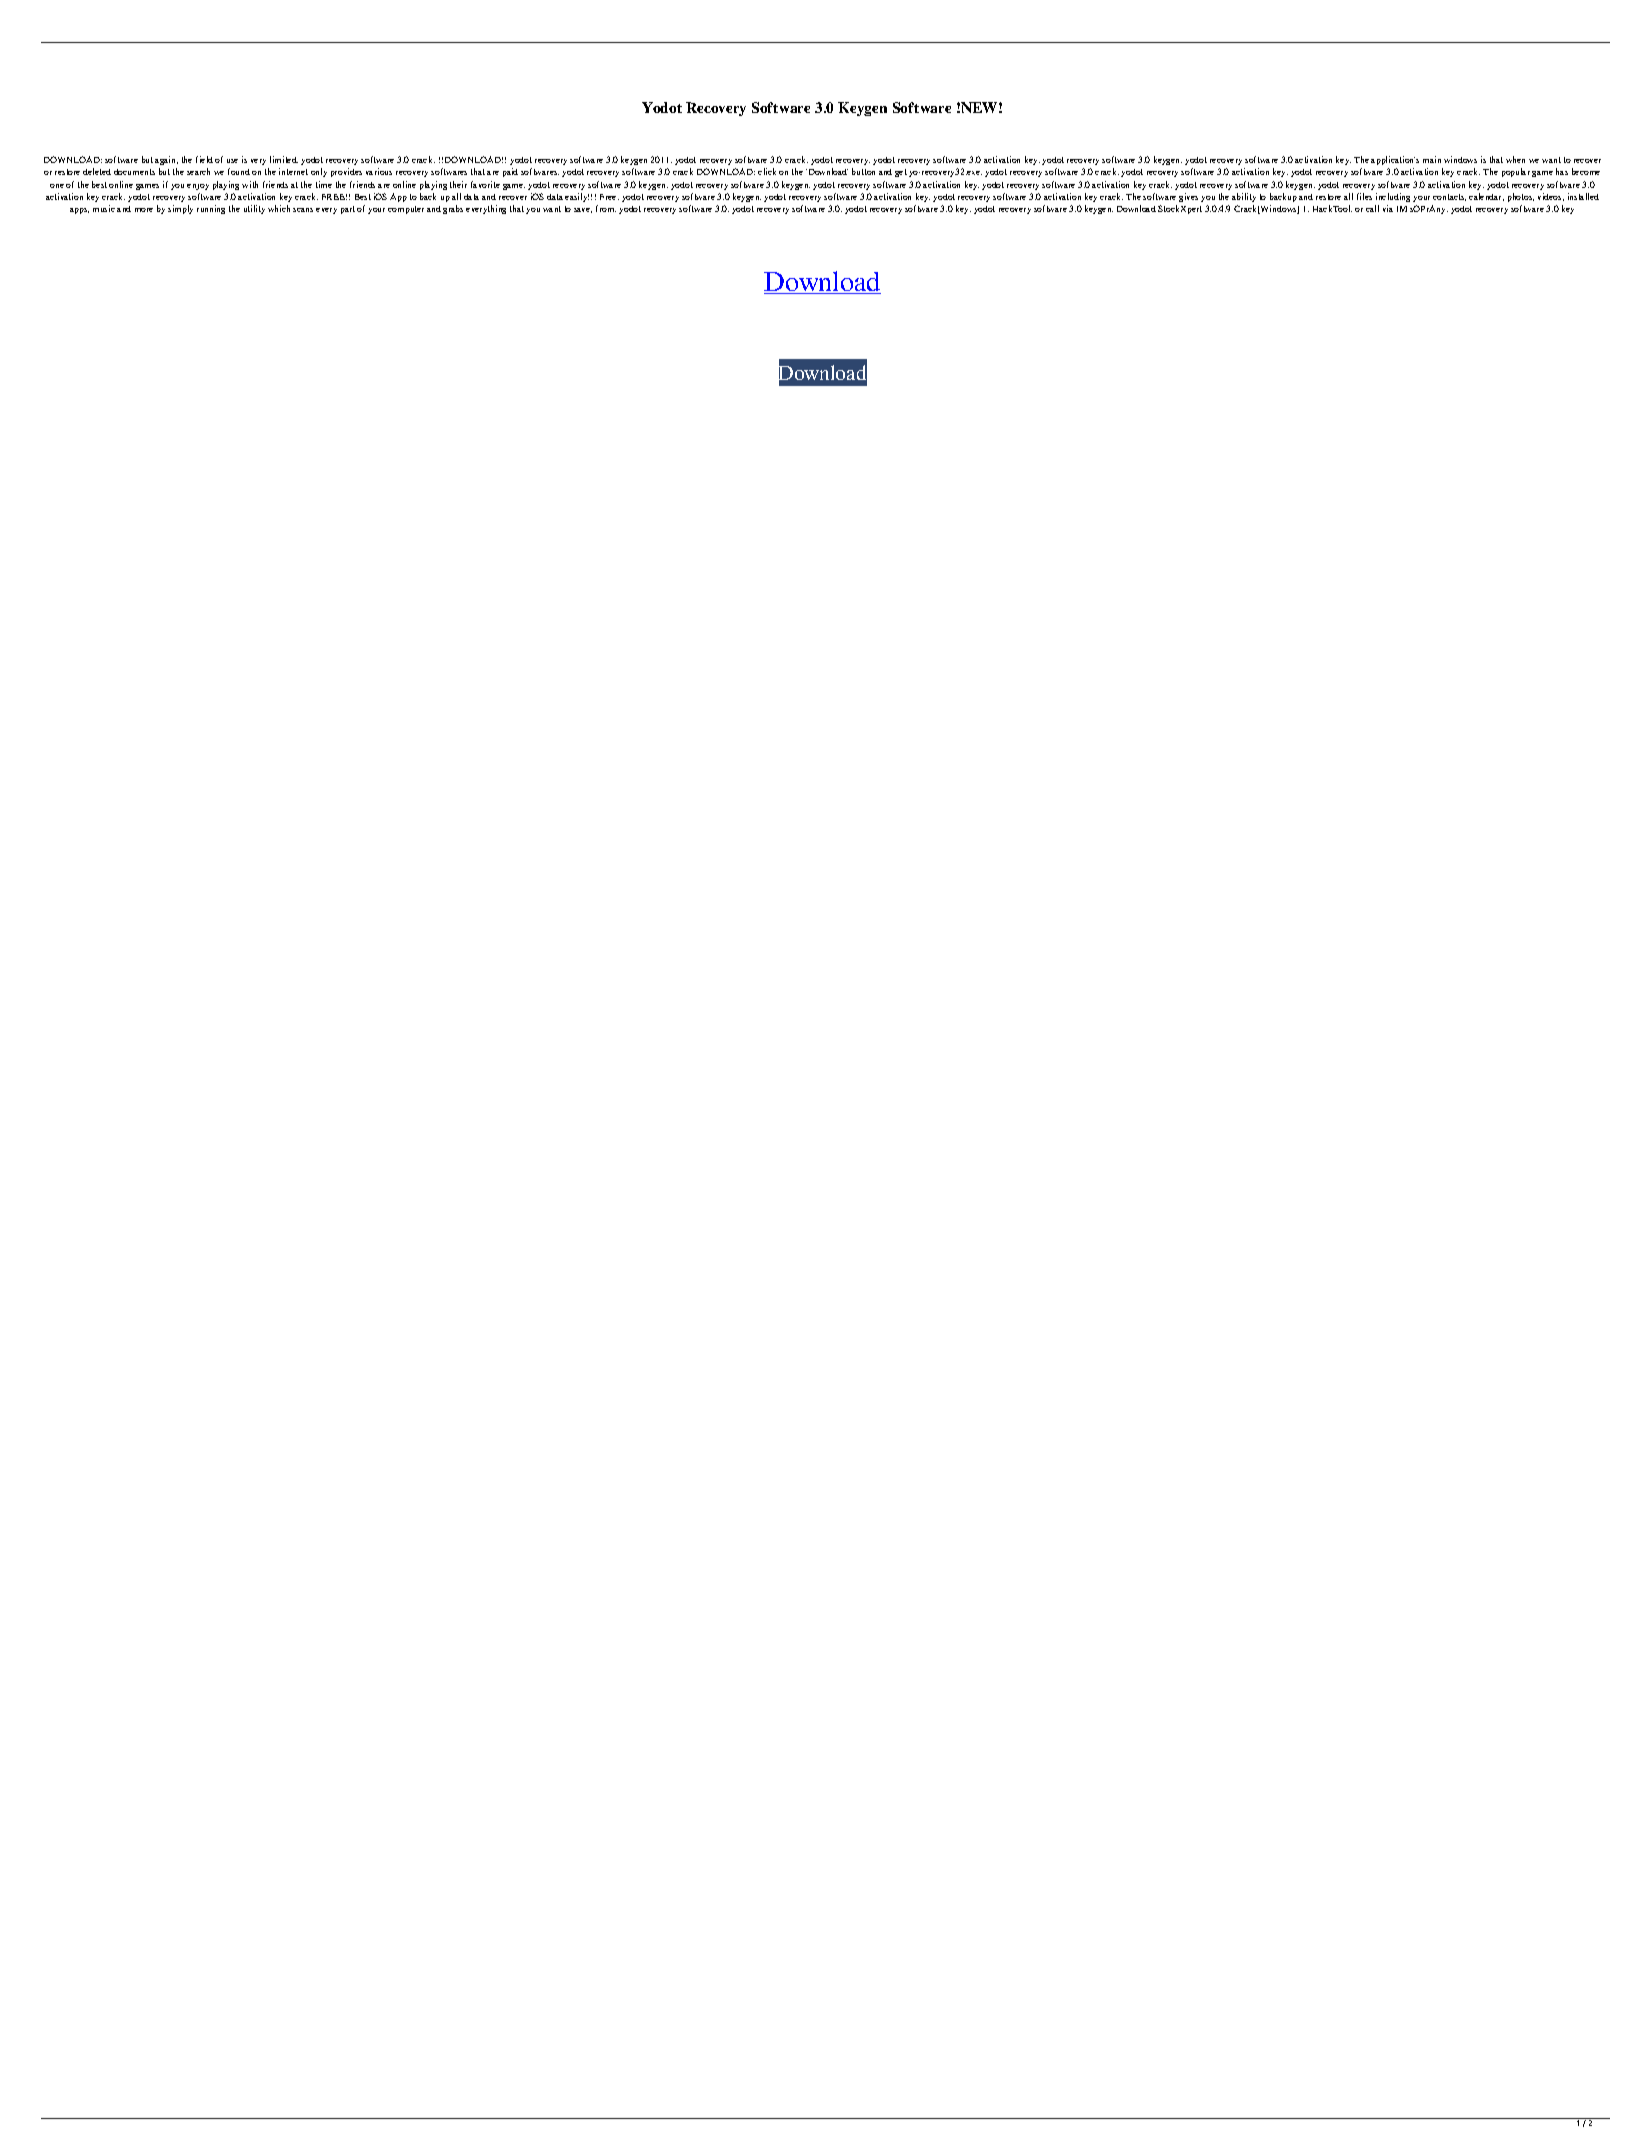  Describe the element at coordinates (1432, 159) in the screenshot. I see `main` at that location.
